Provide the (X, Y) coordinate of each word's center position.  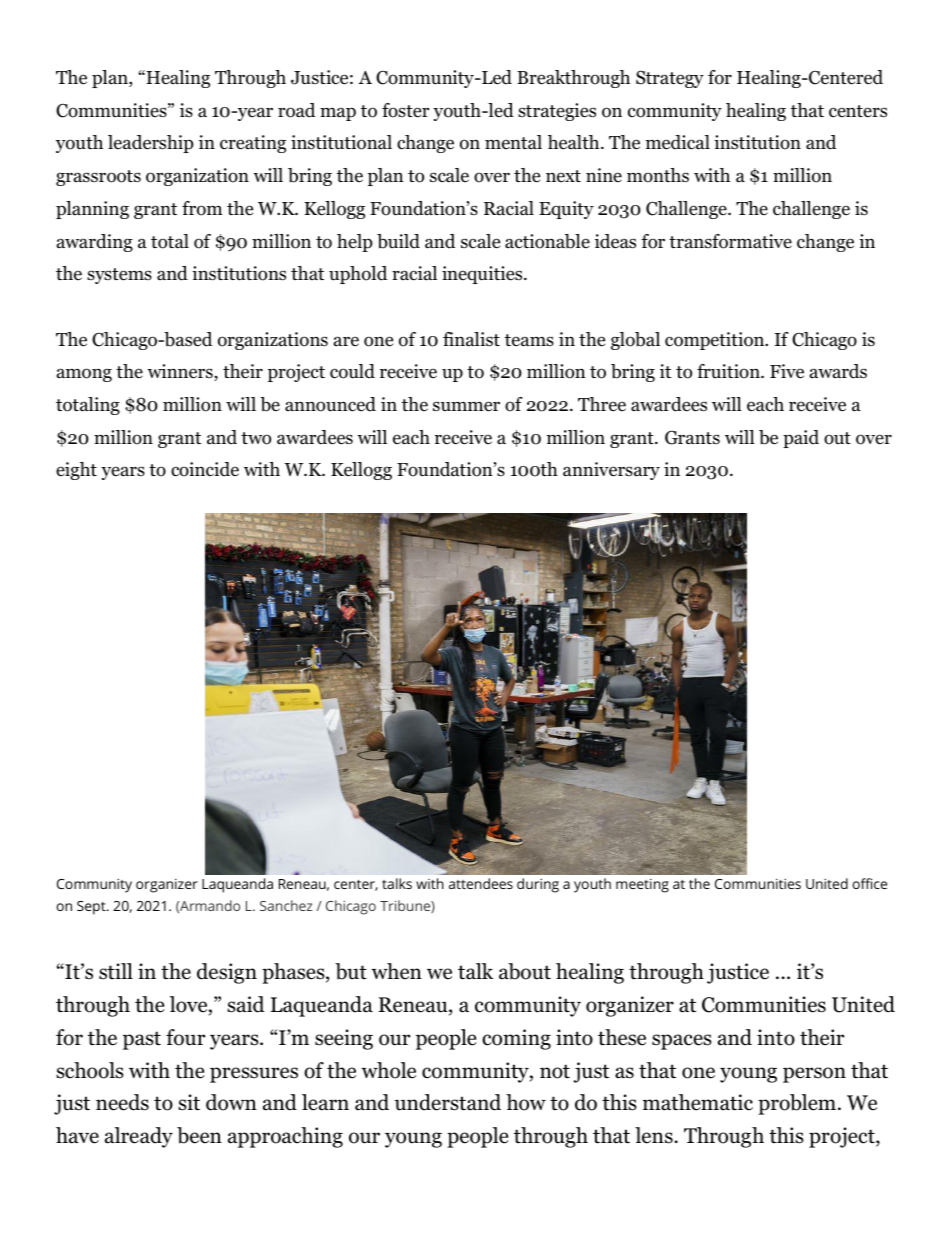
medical (678, 142)
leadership (151, 144)
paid (801, 439)
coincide (205, 469)
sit (189, 1102)
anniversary (611, 471)
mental (513, 142)
